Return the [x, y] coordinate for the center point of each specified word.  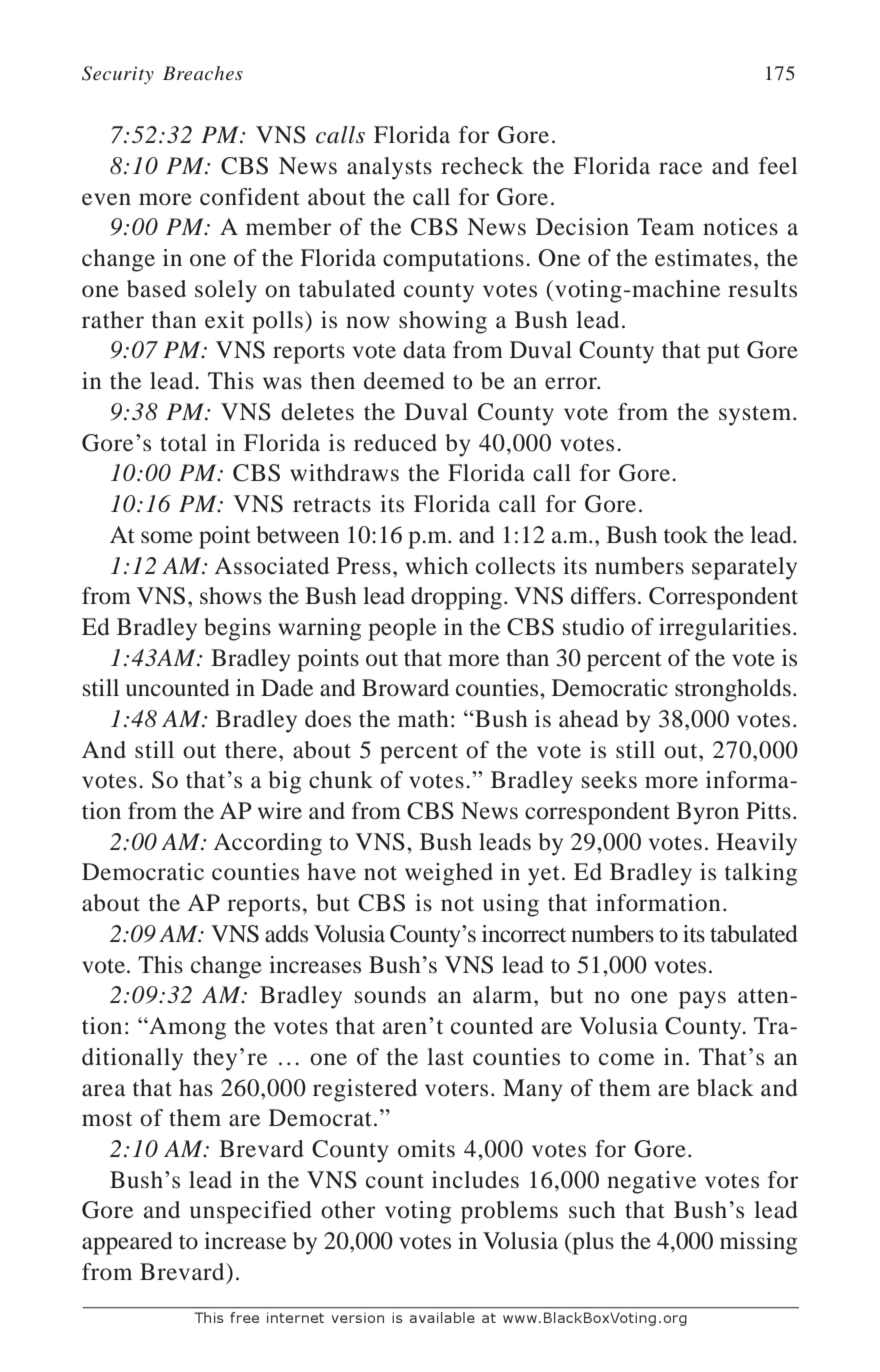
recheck [482, 166]
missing [758, 1243]
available [442, 1317]
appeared [127, 1243]
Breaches [203, 73]
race [680, 168]
